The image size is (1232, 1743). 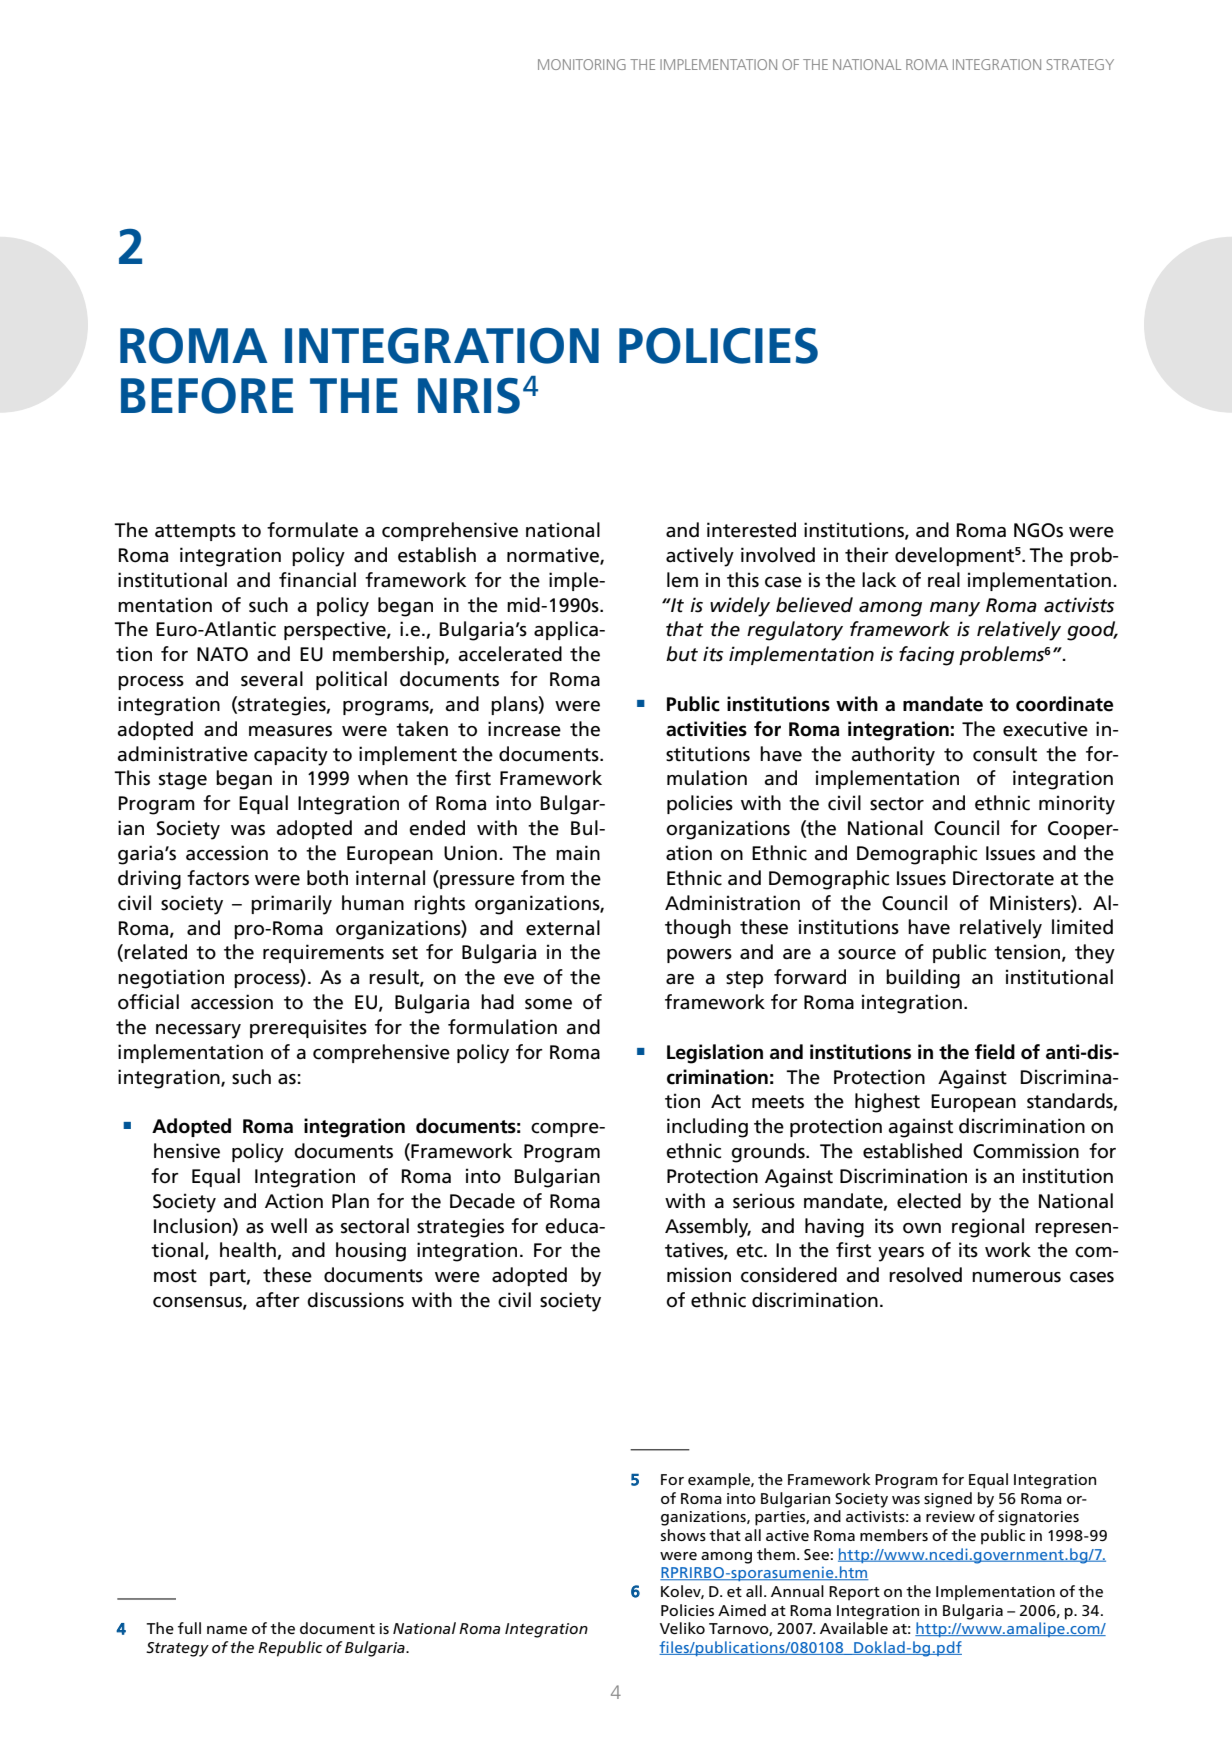 I want to click on some, so click(x=548, y=1004).
